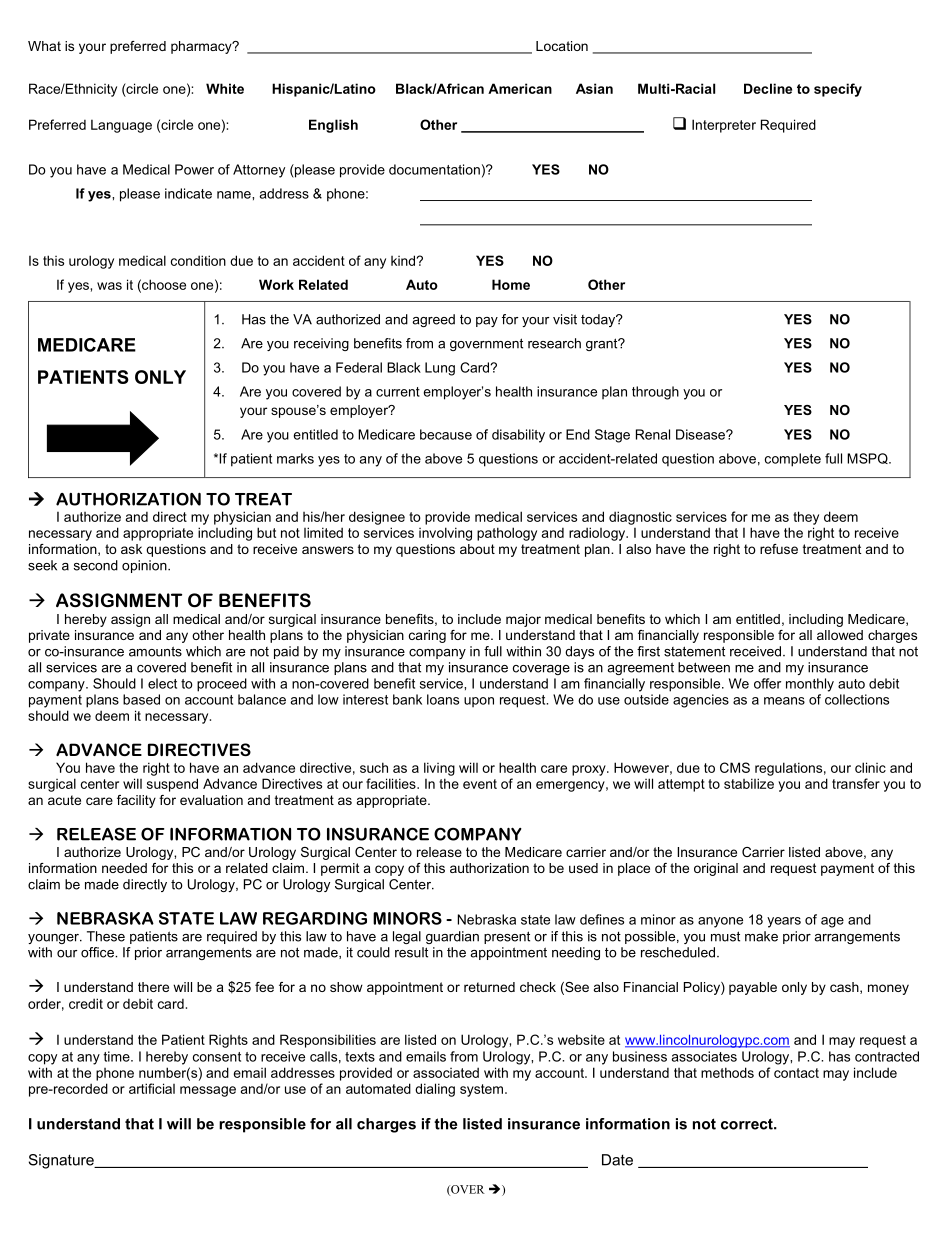 Image resolution: width=952 pixels, height=1233 pixels. Describe the element at coordinates (427, 636) in the image. I see `caring` at that location.
